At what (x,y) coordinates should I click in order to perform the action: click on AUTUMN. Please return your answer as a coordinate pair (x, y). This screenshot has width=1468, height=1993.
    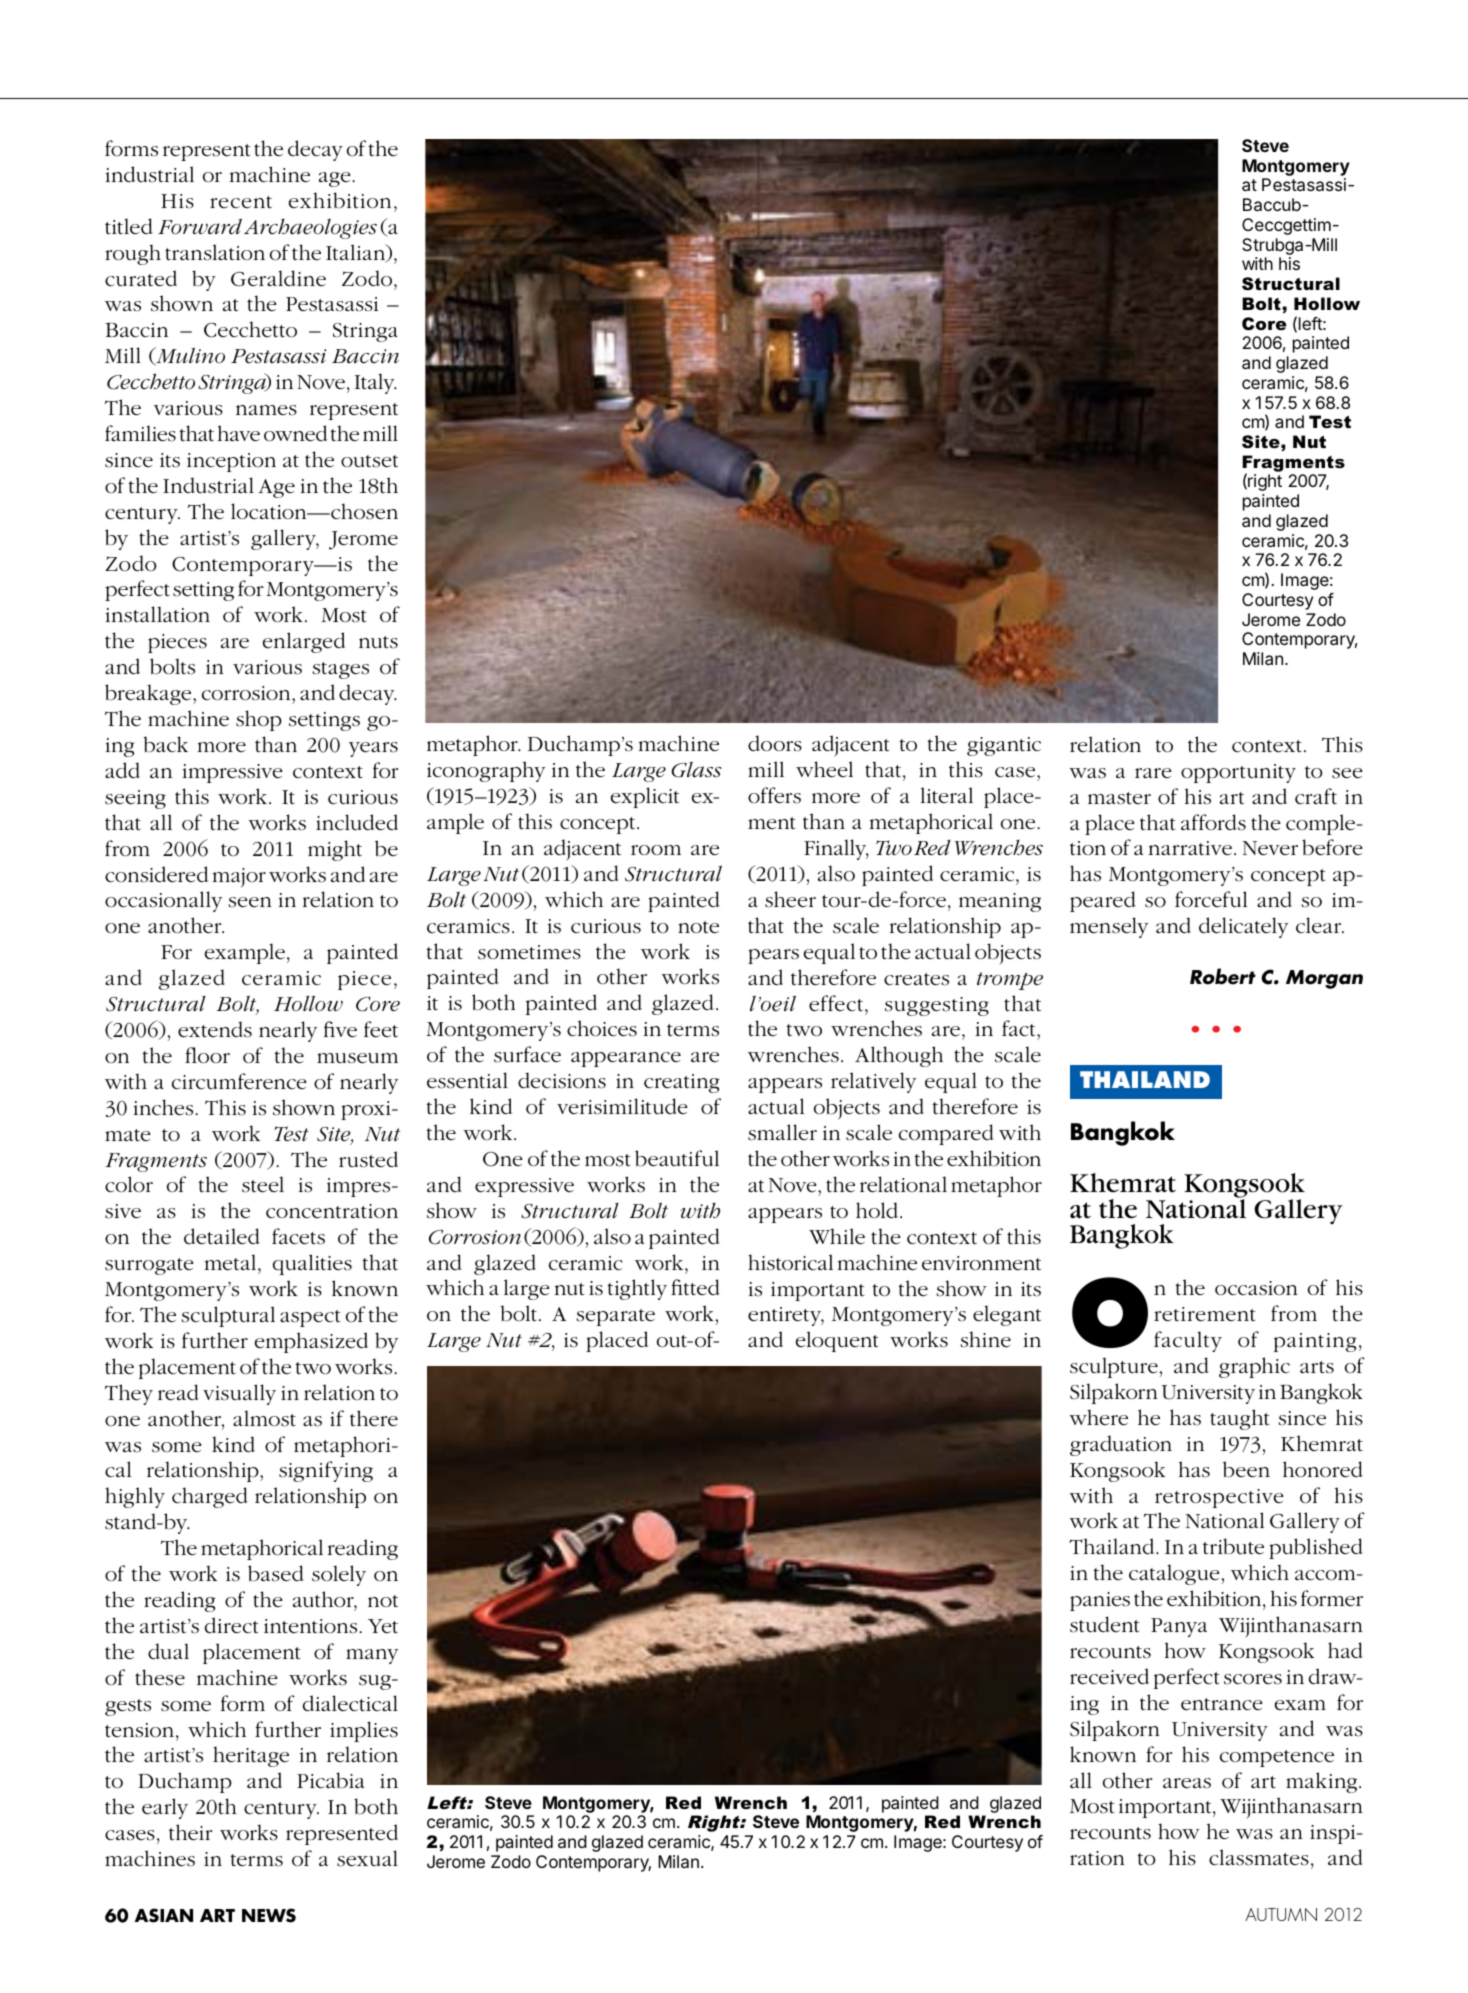
    Looking at the image, I should click on (1281, 1914).
